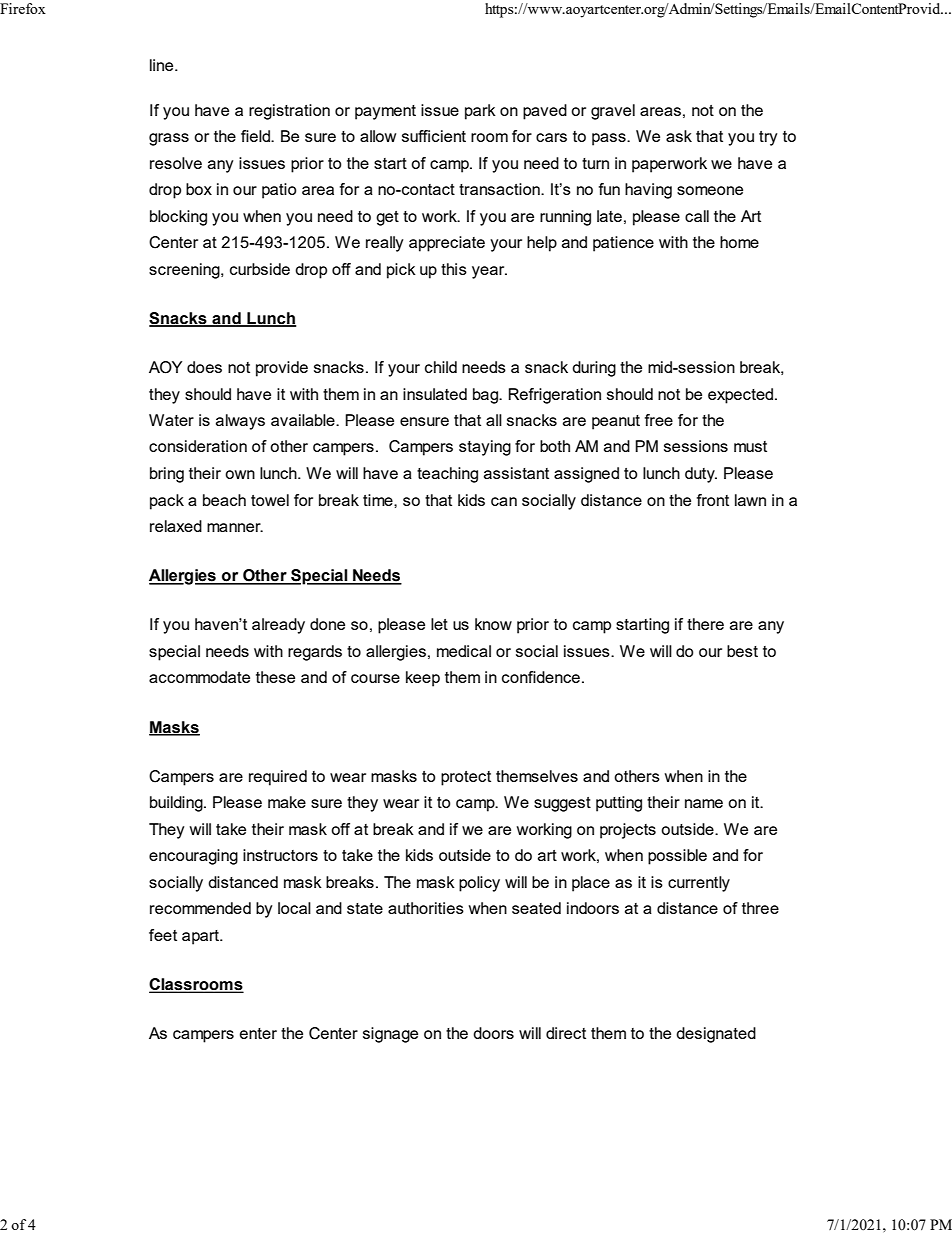 The height and width of the screenshot is (1233, 952). What do you see at coordinates (167, 502) in the screenshot?
I see `pack` at bounding box center [167, 502].
